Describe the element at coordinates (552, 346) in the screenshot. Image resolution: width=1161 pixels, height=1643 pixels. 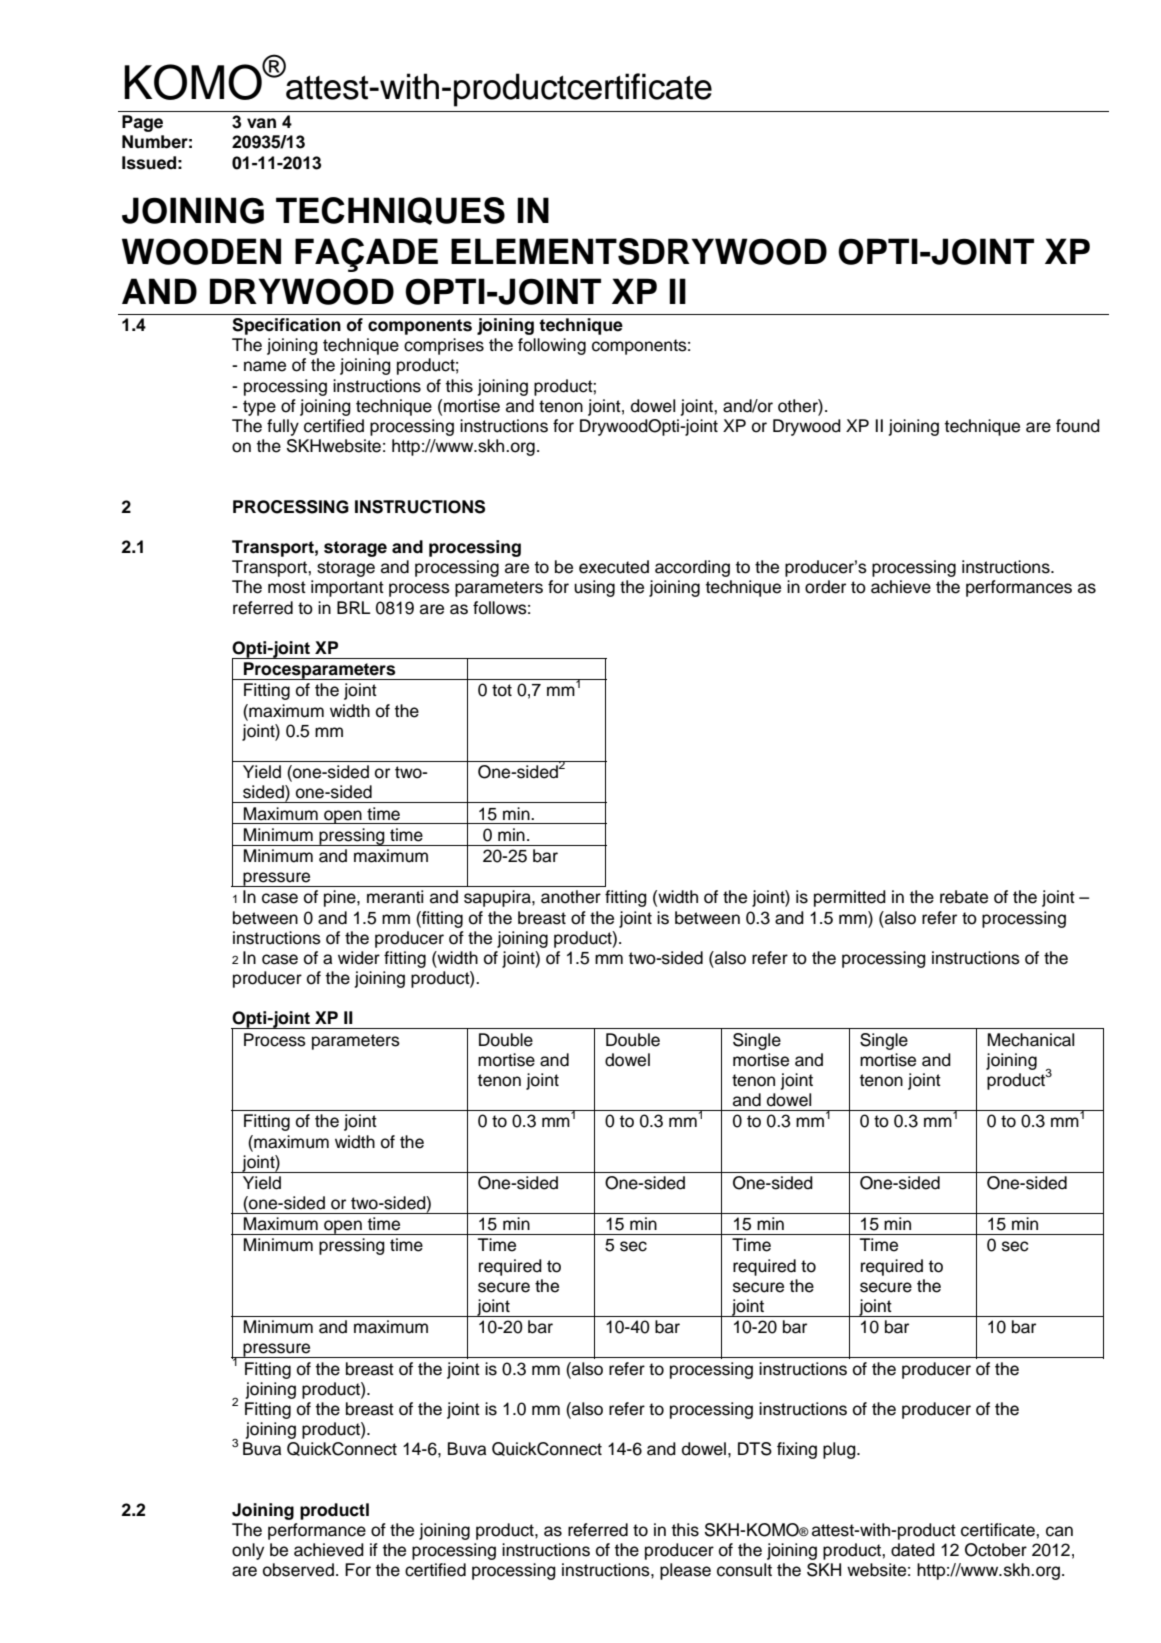
I see `following` at that location.
